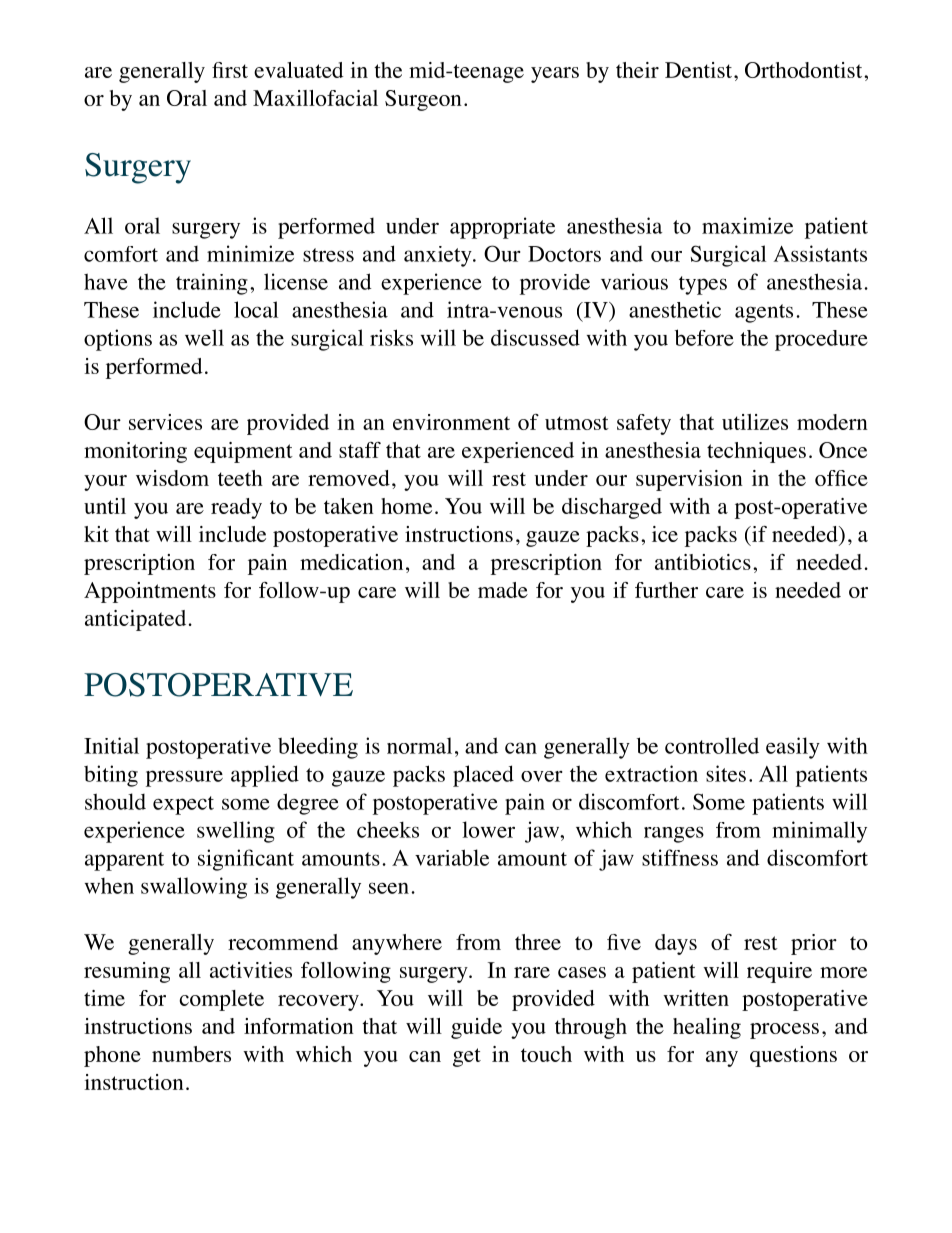 The image size is (952, 1233). I want to click on made, so click(503, 590).
